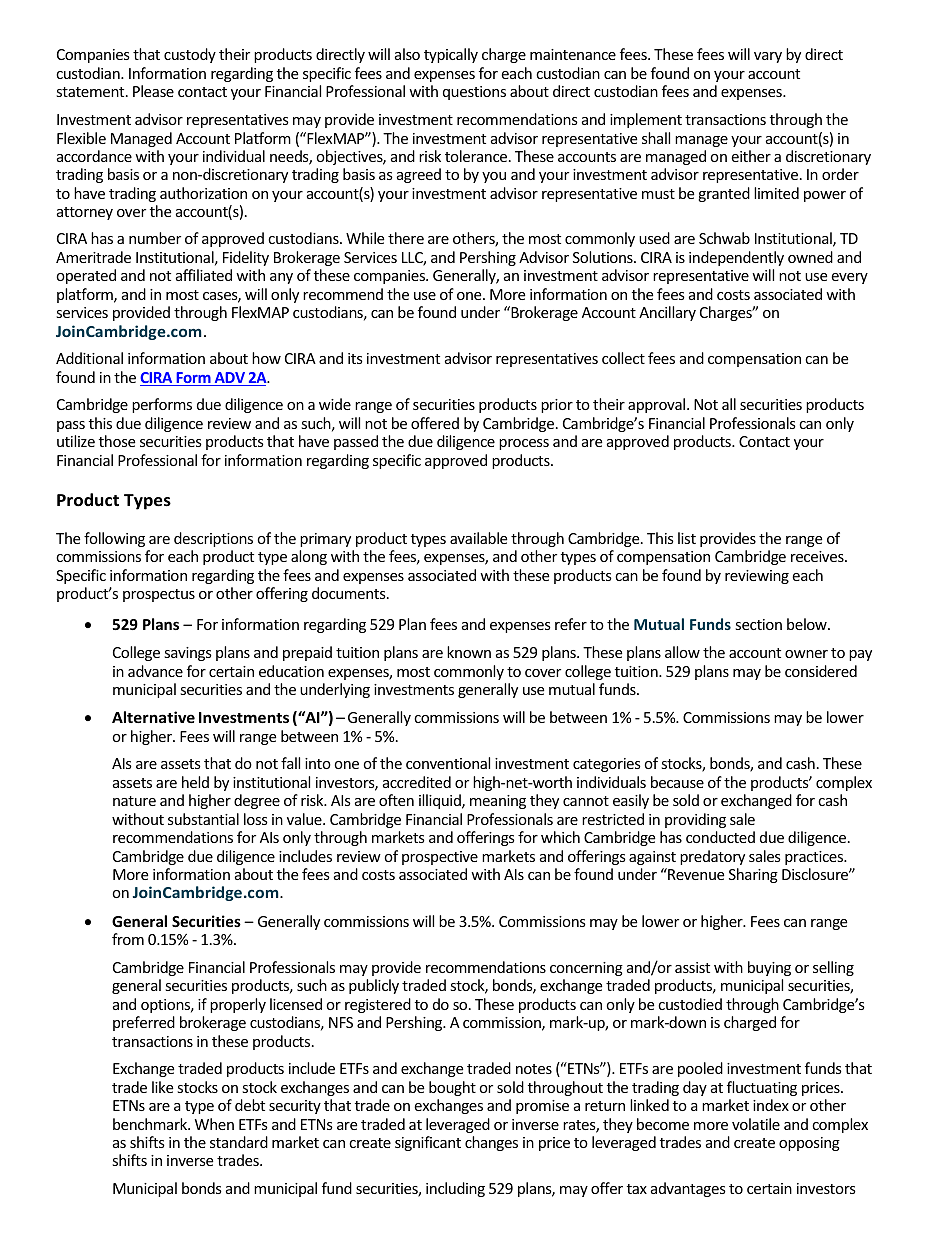 The image size is (952, 1233). Describe the element at coordinates (474, 93) in the screenshot. I see `questions` at that location.
